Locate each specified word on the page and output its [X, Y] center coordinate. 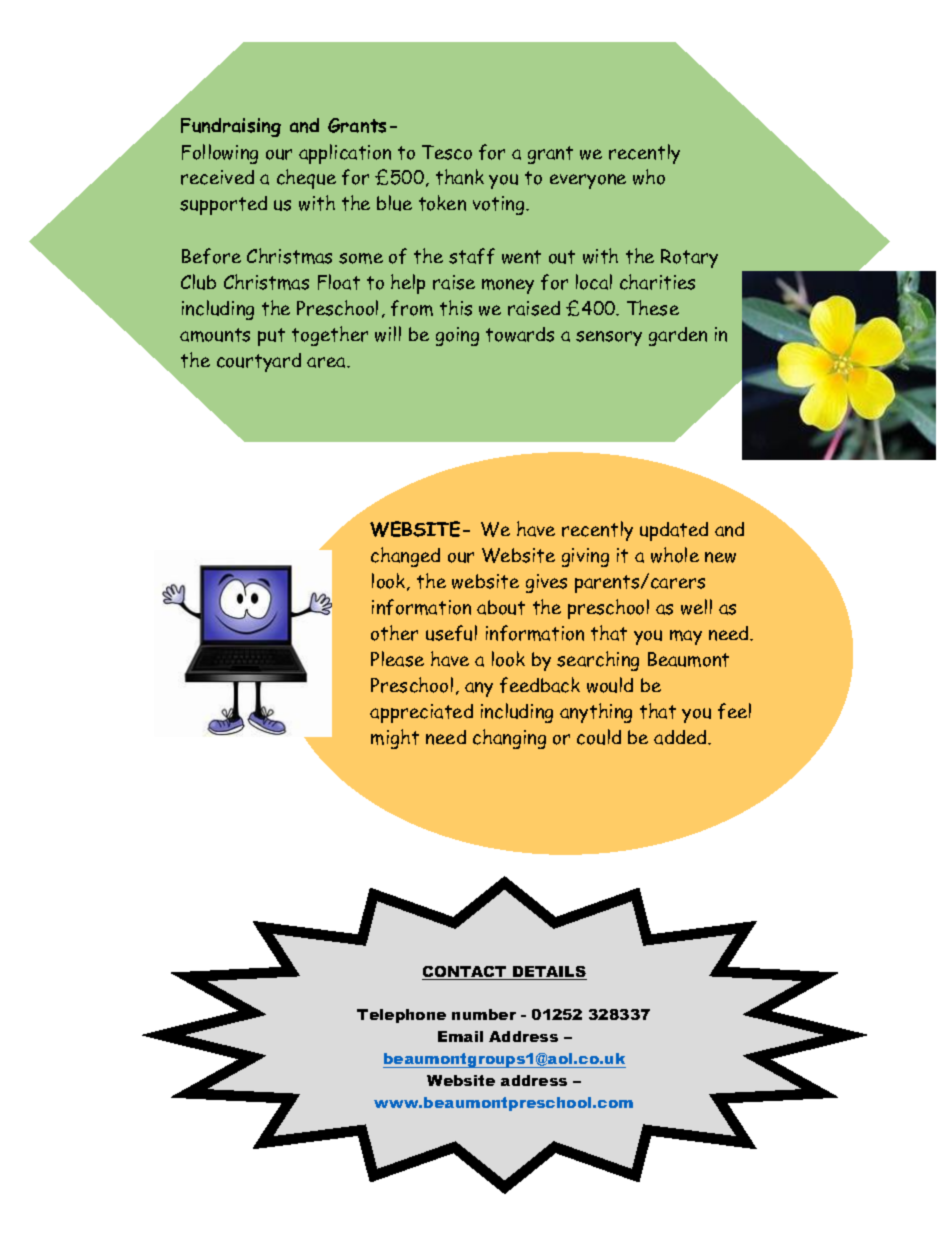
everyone [588, 181]
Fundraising [231, 127]
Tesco [447, 152]
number [484, 1014]
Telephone [401, 1016]
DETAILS [549, 973]
